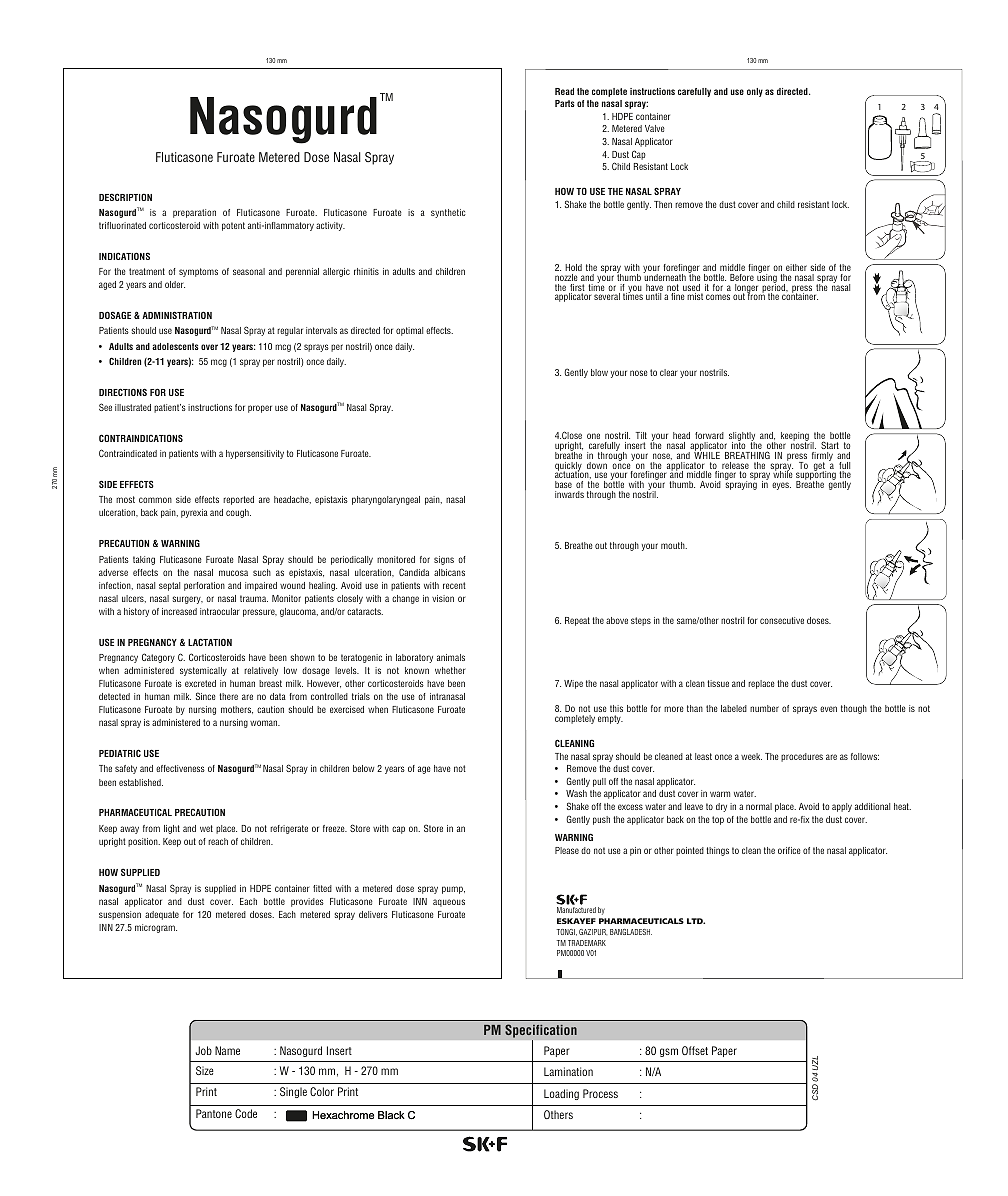 The image size is (1008, 1196). What do you see at coordinates (569, 494) in the screenshot?
I see `inwards` at bounding box center [569, 494].
